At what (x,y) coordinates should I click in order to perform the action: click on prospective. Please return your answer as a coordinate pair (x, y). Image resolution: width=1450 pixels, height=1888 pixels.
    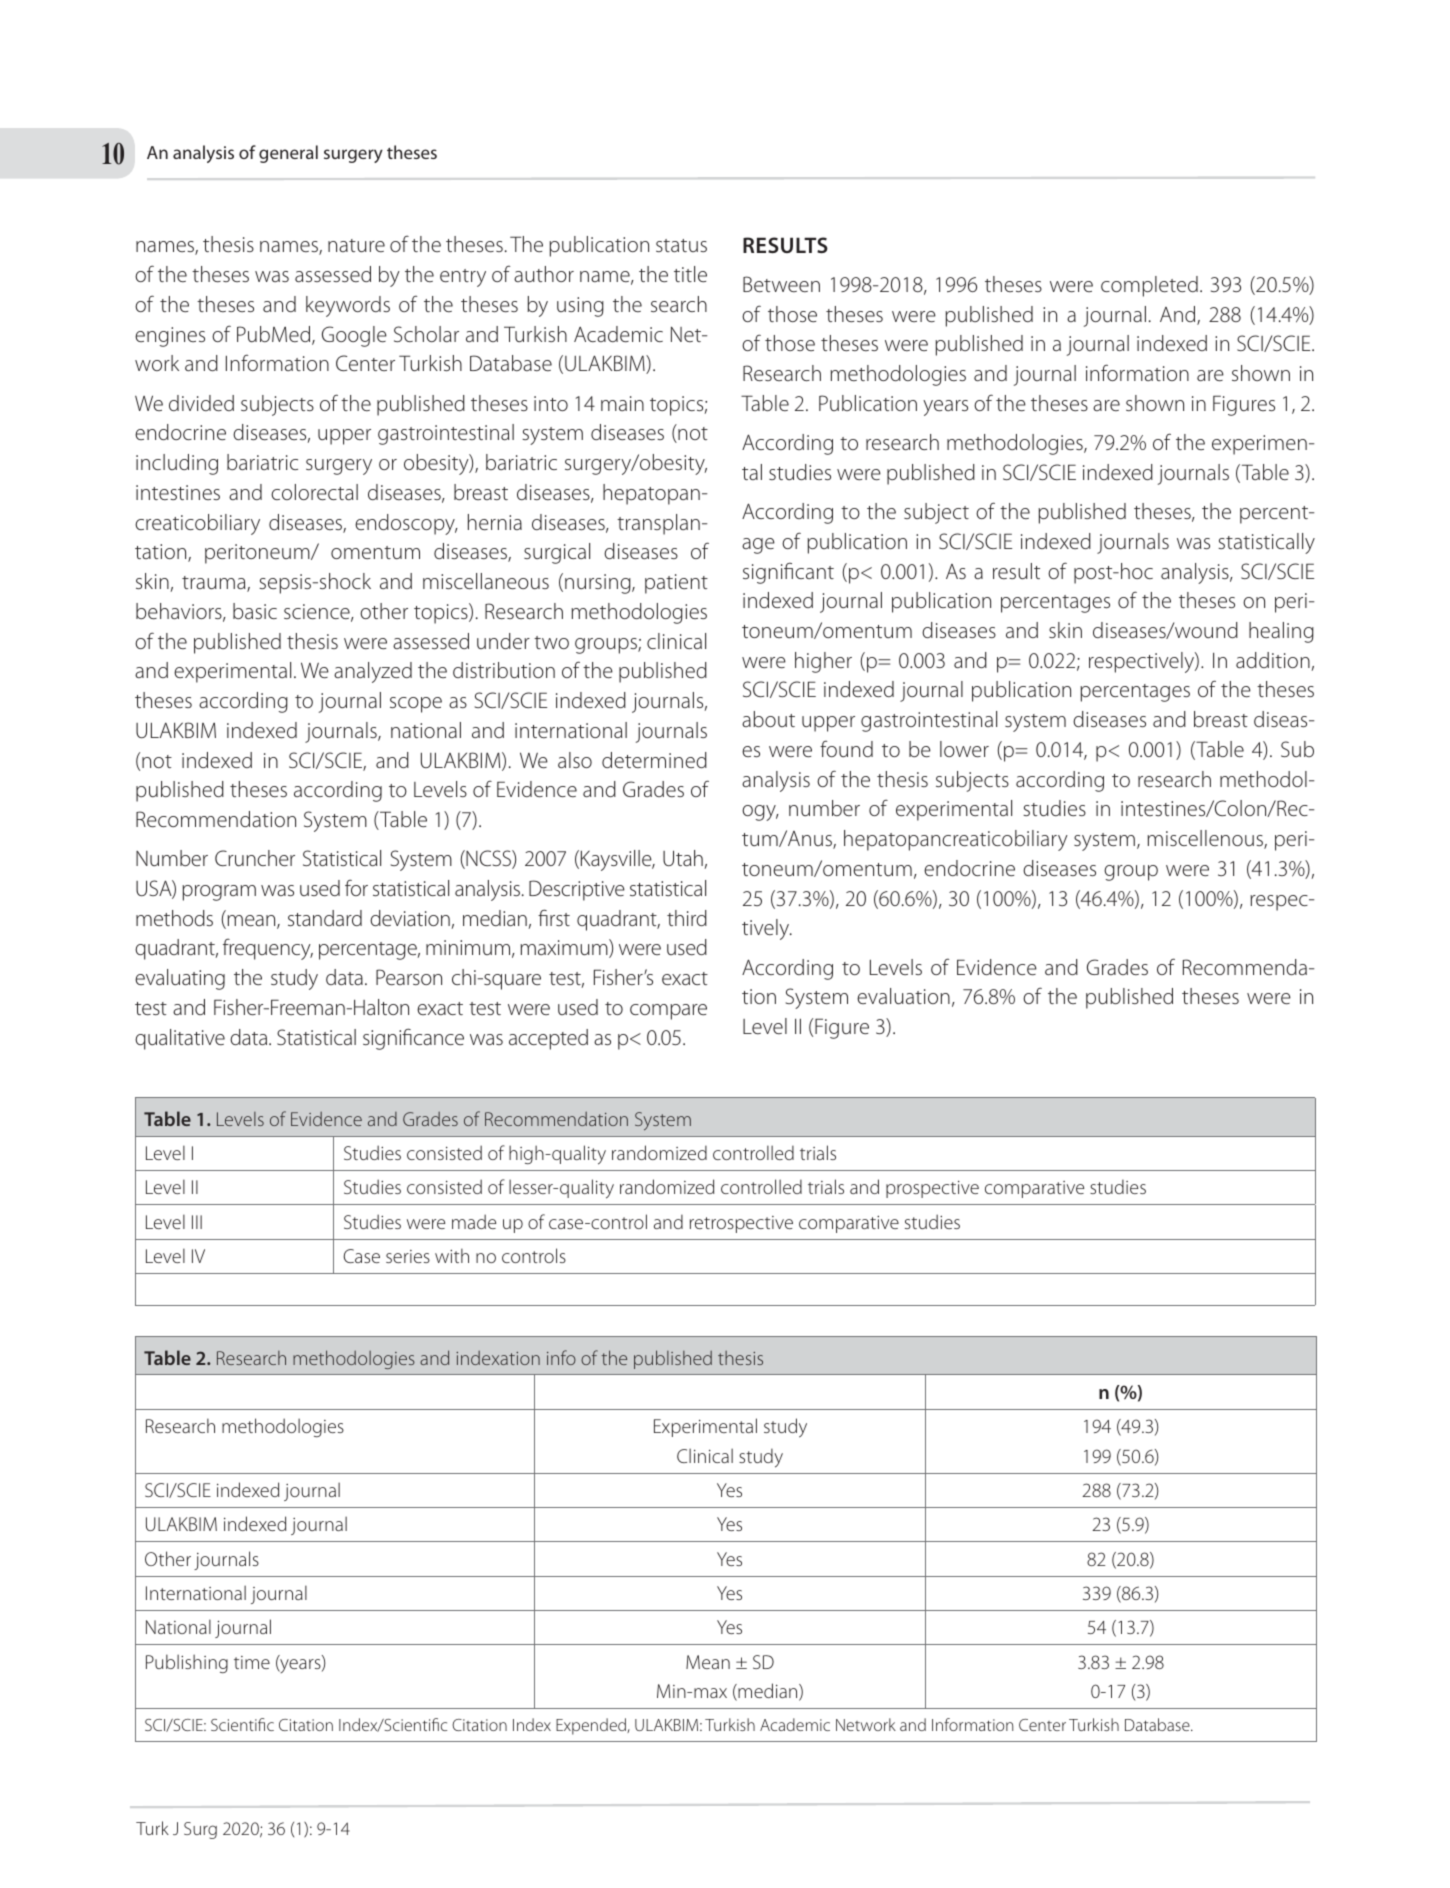
    Looking at the image, I should click on (932, 1189).
